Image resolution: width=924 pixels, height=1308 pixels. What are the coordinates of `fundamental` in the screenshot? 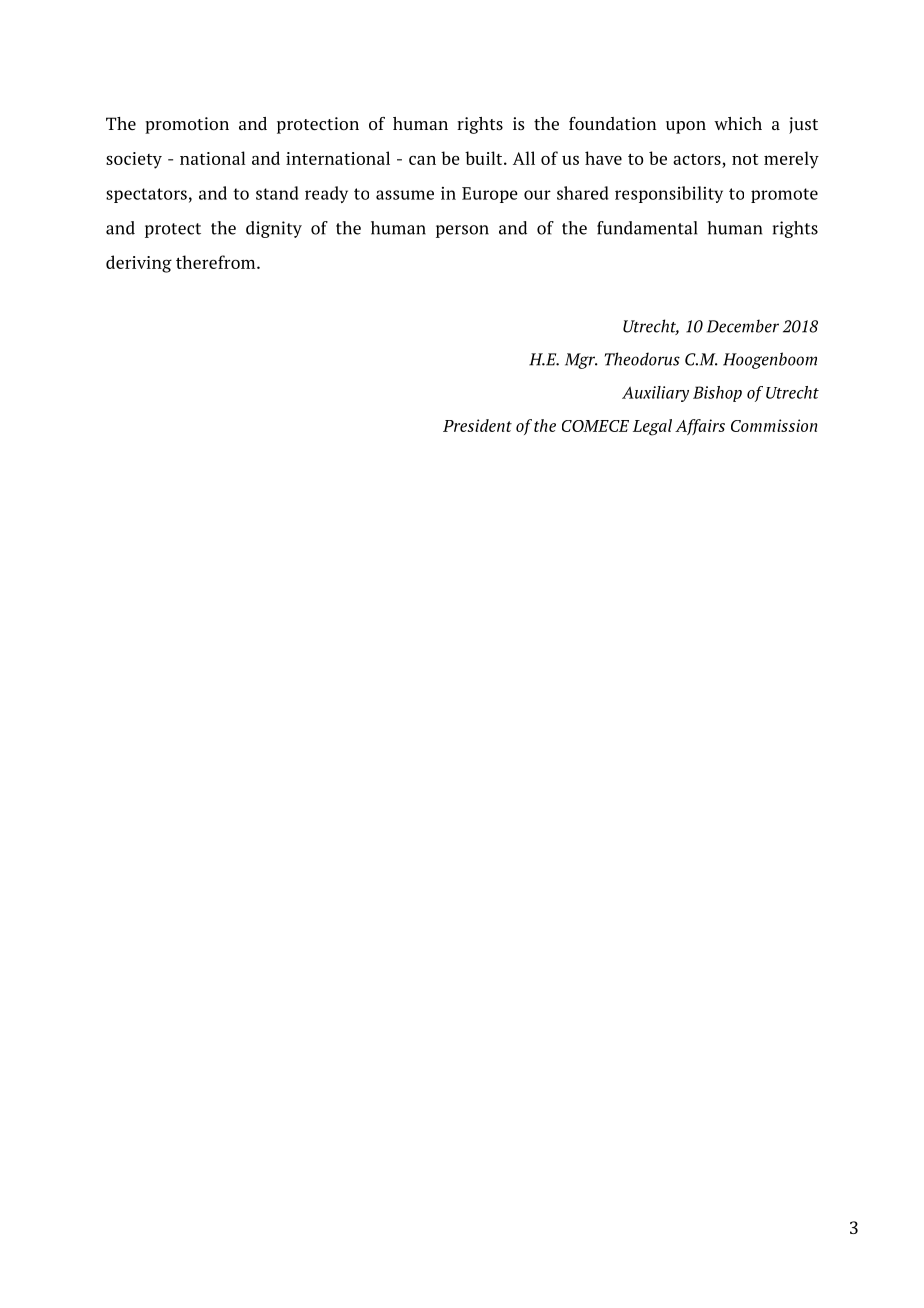 It's located at (647, 228).
